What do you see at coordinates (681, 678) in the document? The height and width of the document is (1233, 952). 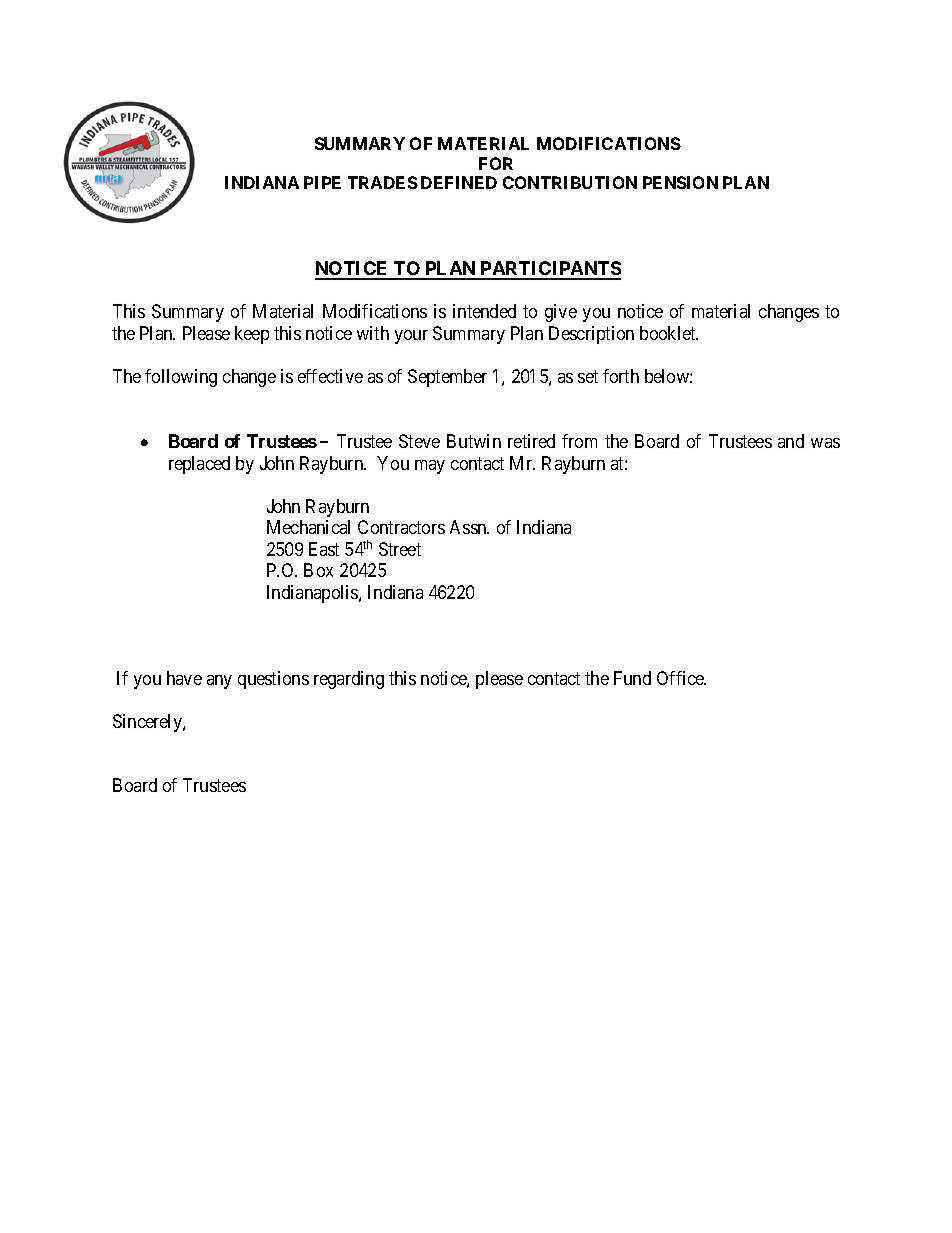 I see `Office` at bounding box center [681, 678].
